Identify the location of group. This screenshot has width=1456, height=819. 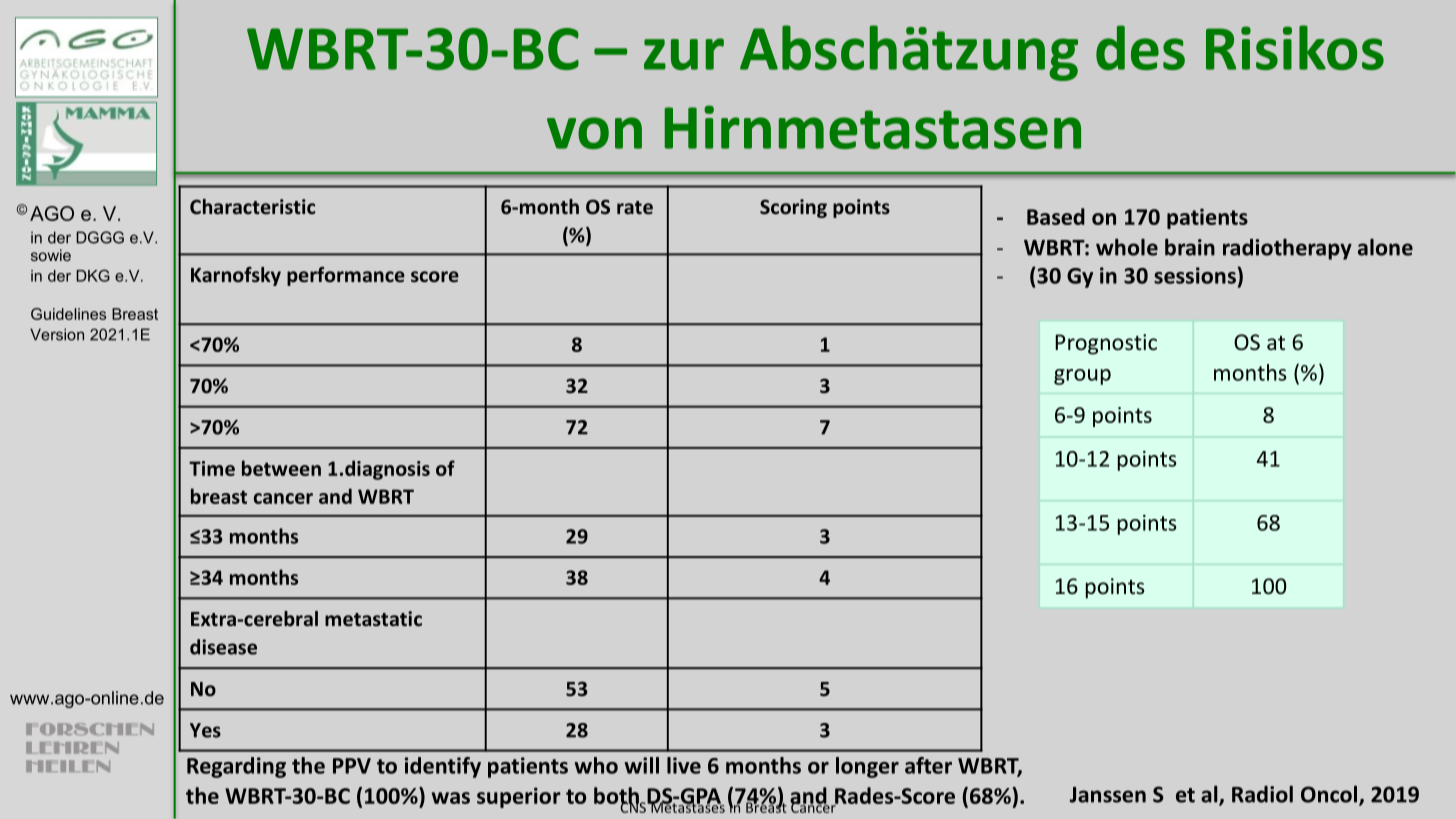
(1082, 377).
